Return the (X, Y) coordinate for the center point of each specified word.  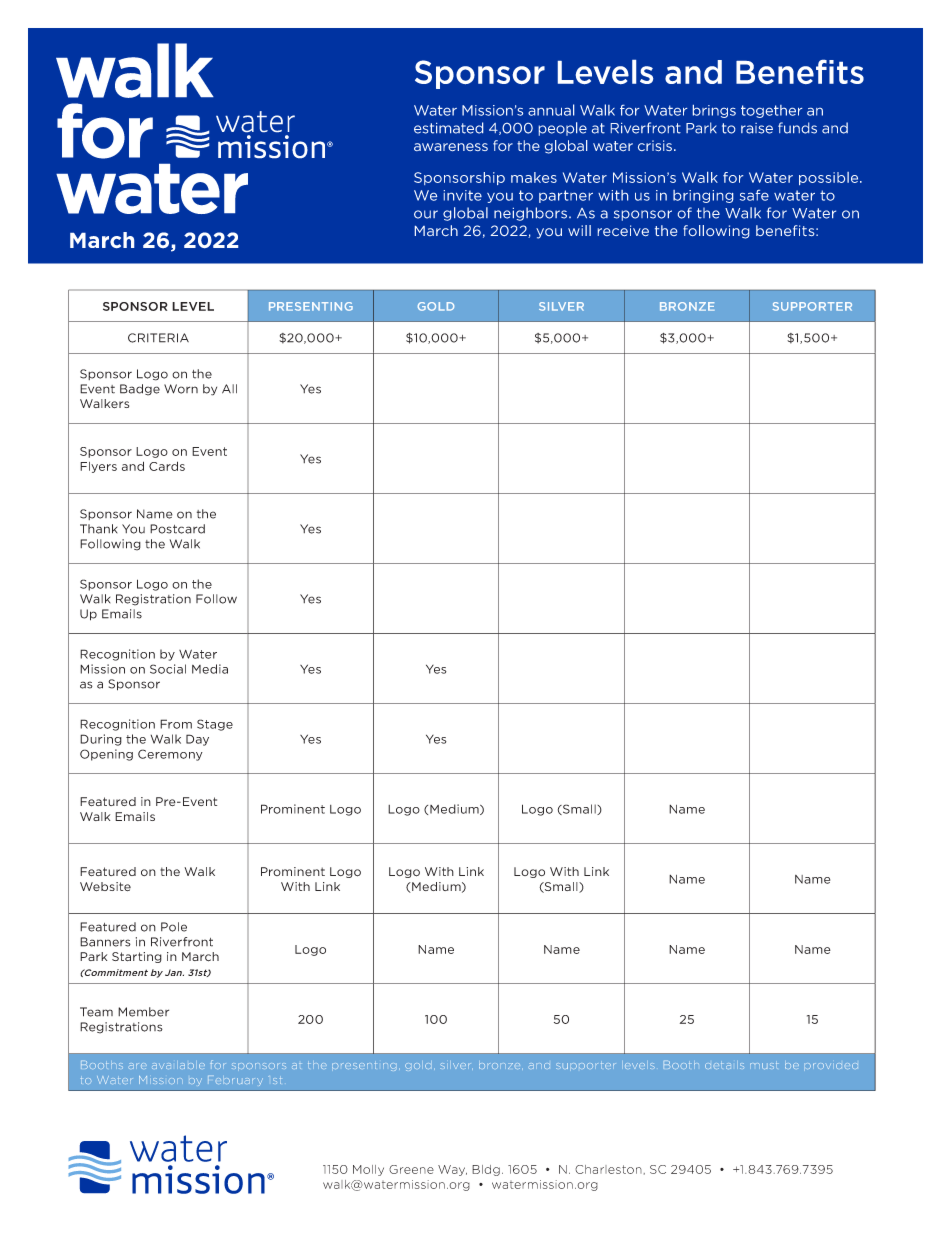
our (426, 214)
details (724, 1066)
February (235, 1081)
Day (197, 740)
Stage (215, 725)
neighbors (530, 214)
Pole (174, 927)
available (178, 1066)
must (763, 1066)
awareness (451, 147)
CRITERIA (158, 338)
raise (757, 128)
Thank (98, 529)
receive (623, 230)
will (579, 230)
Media (210, 669)
